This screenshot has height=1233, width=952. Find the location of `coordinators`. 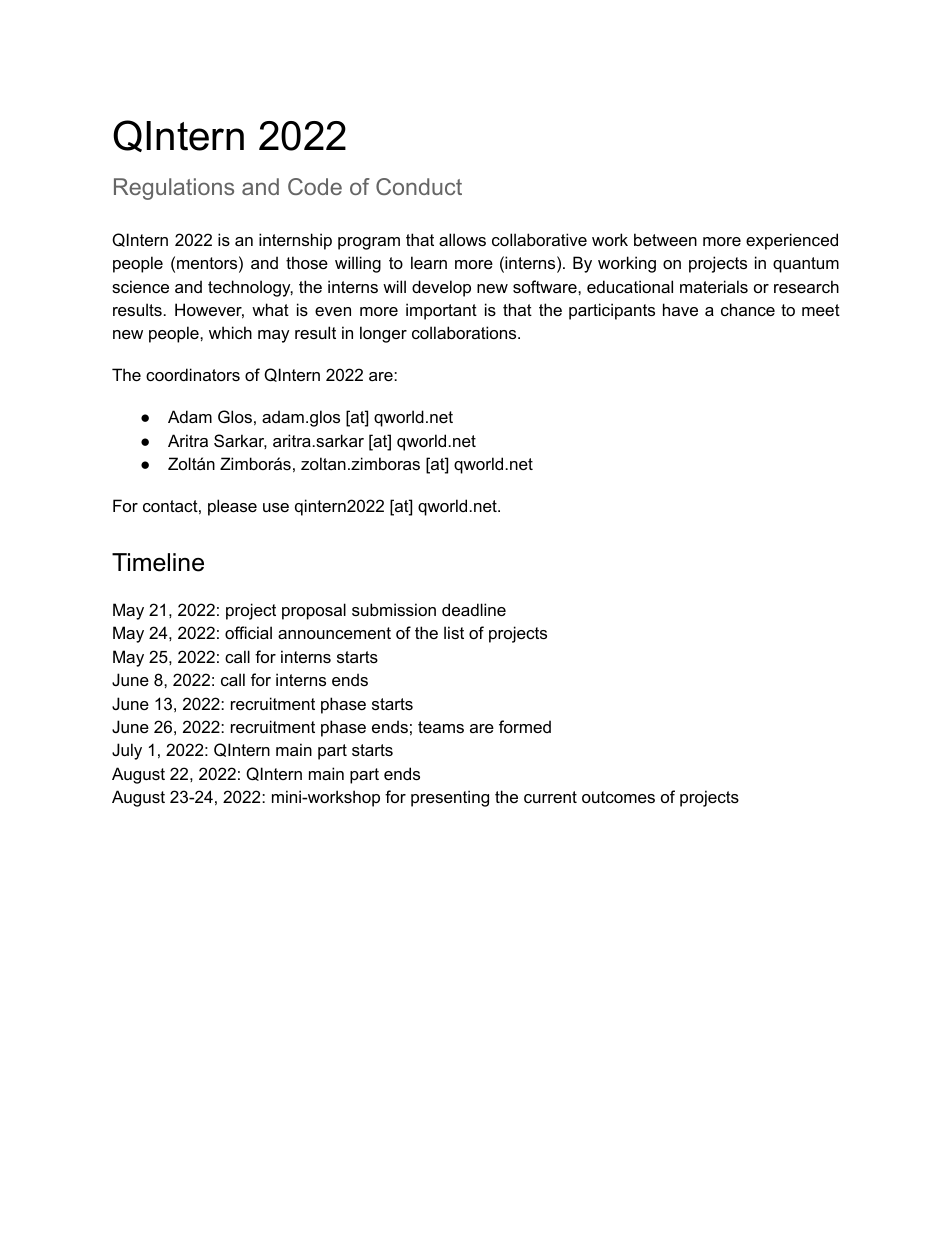

coordinators is located at coordinates (193, 374).
